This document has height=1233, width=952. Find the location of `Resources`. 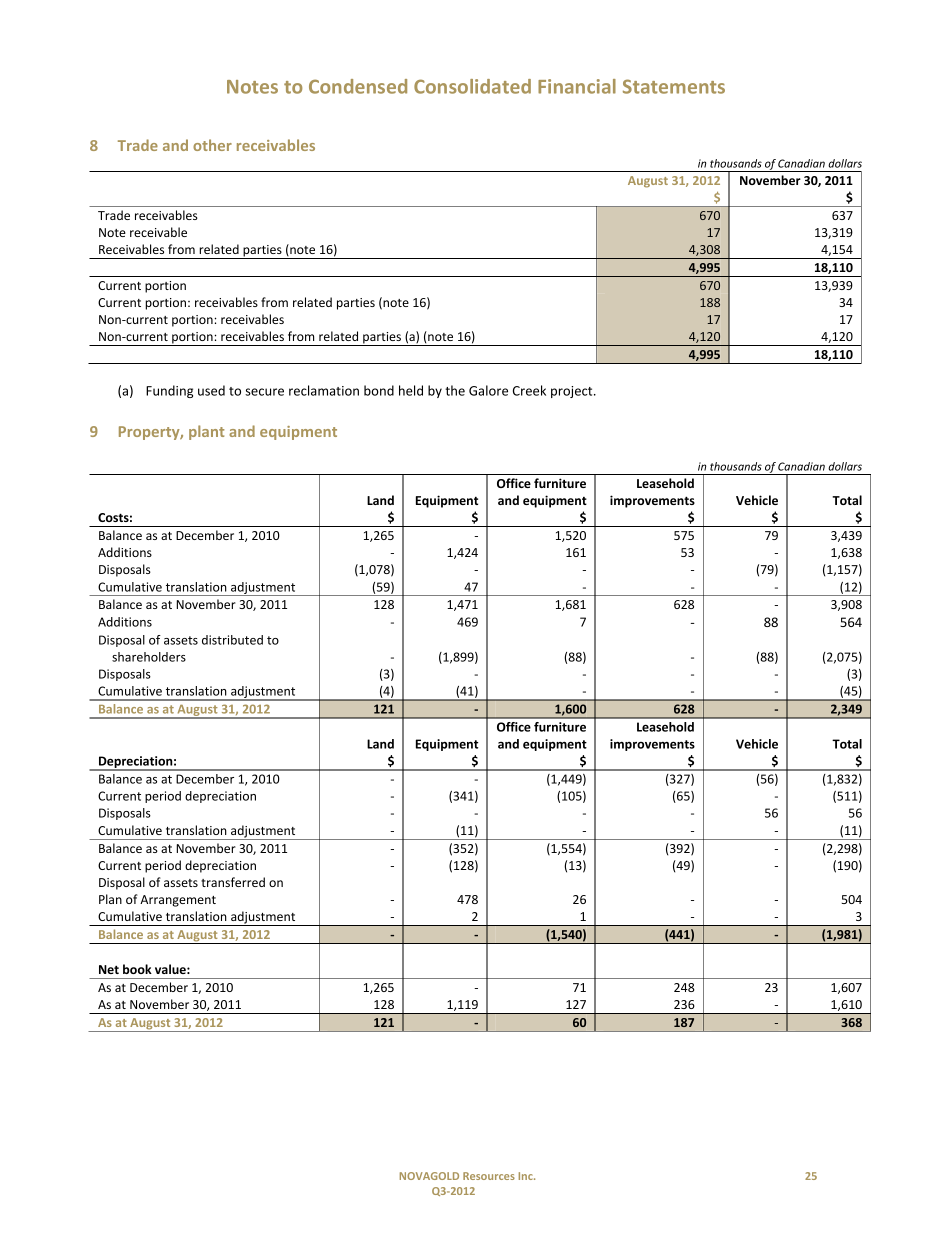

Resources is located at coordinates (489, 1176).
